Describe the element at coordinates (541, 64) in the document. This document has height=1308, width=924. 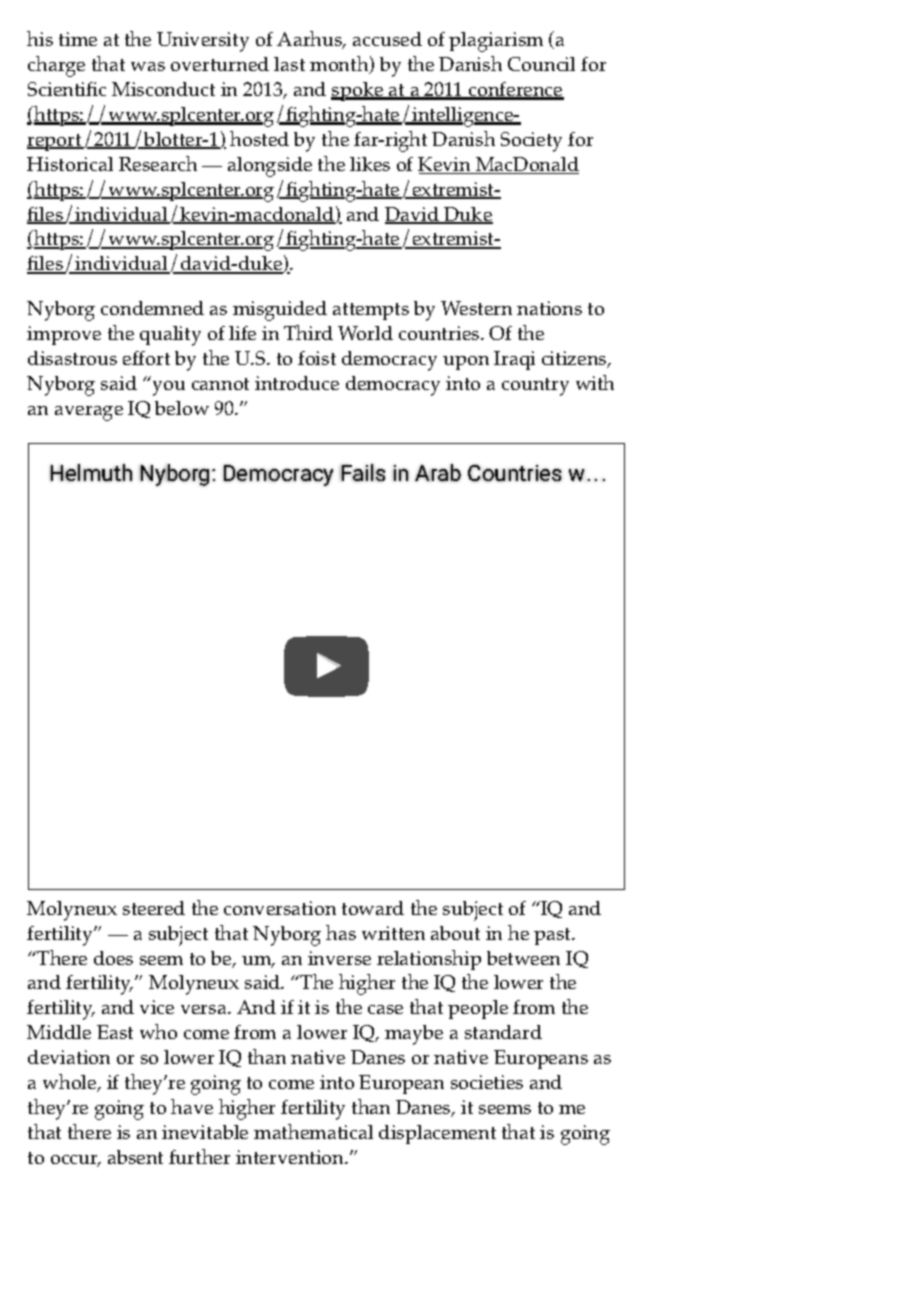
I see `Council` at that location.
